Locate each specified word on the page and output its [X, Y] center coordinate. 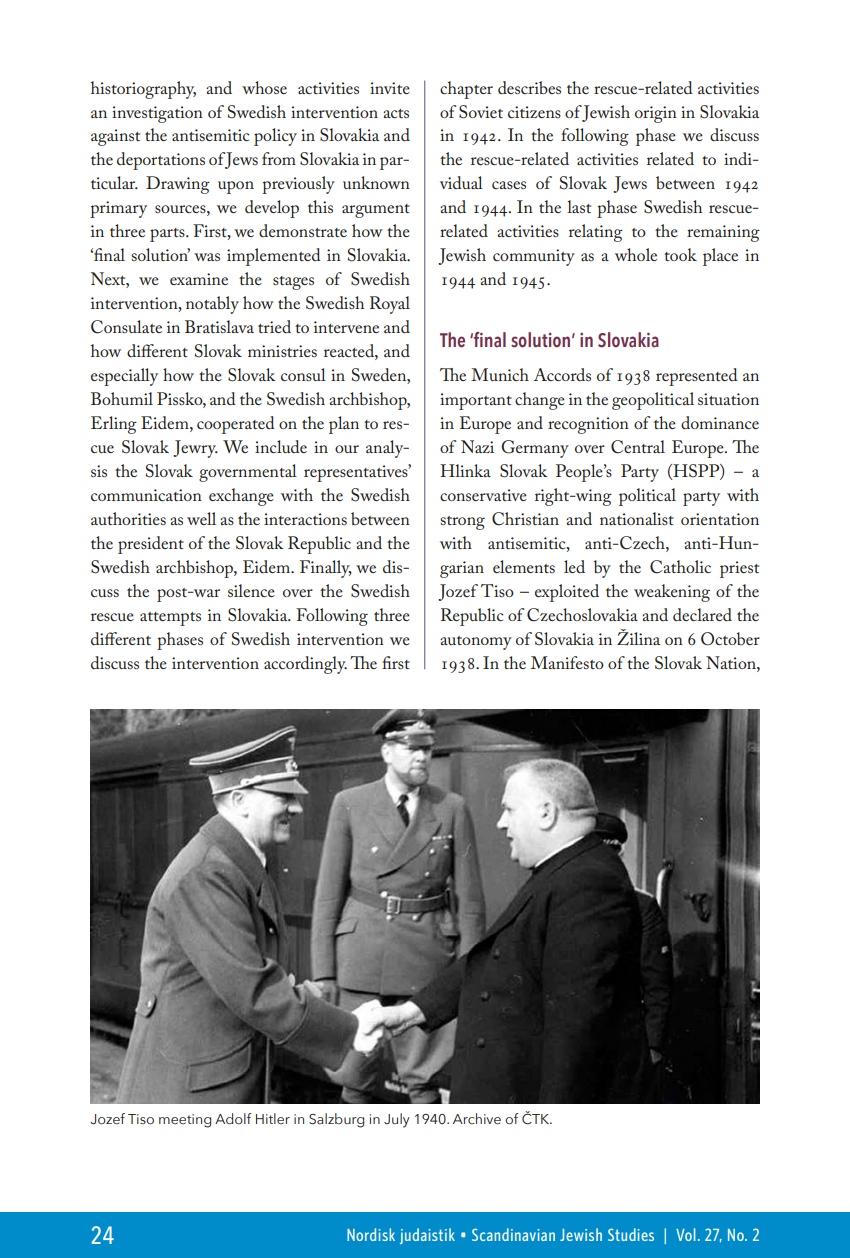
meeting [185, 1121]
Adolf [233, 1119]
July [397, 1120]
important [476, 401]
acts [396, 113]
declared [702, 614]
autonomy [476, 643]
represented [697, 377]
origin [656, 114]
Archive [477, 1119]
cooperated [236, 425]
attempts [170, 619]
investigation [157, 114]
